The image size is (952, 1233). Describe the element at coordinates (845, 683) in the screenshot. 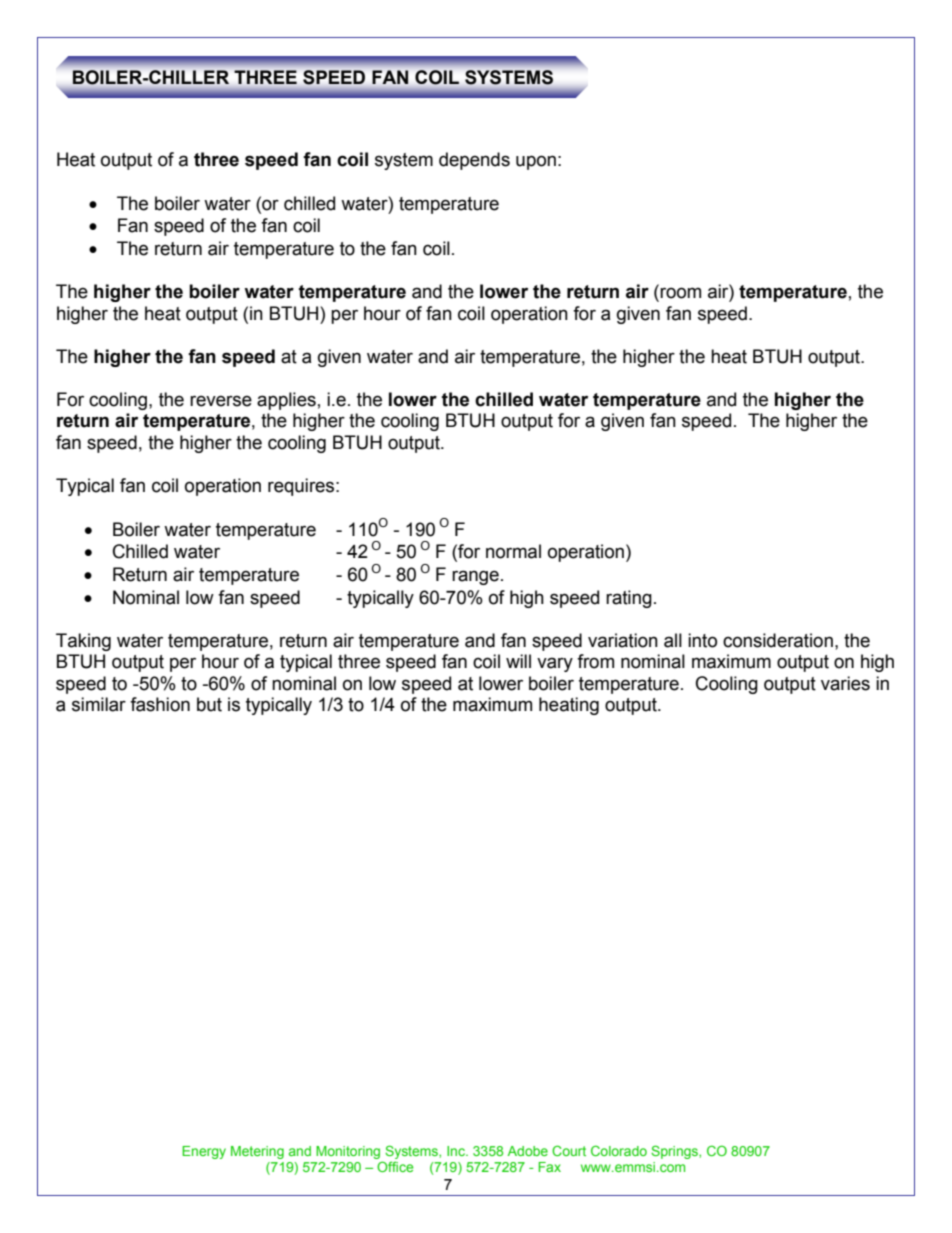

I see `varies` at that location.
